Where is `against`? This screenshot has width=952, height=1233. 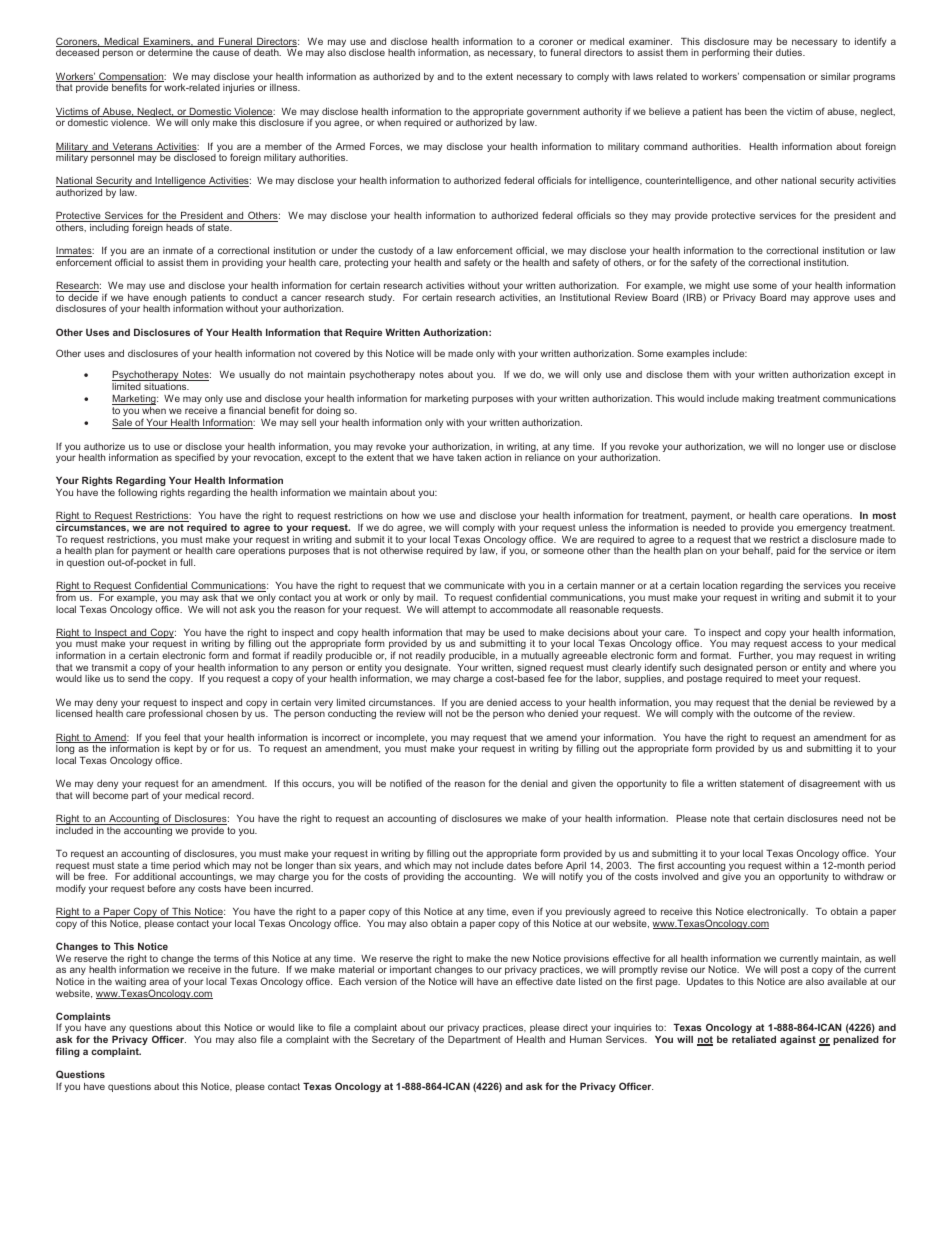 against is located at coordinates (798, 1040).
